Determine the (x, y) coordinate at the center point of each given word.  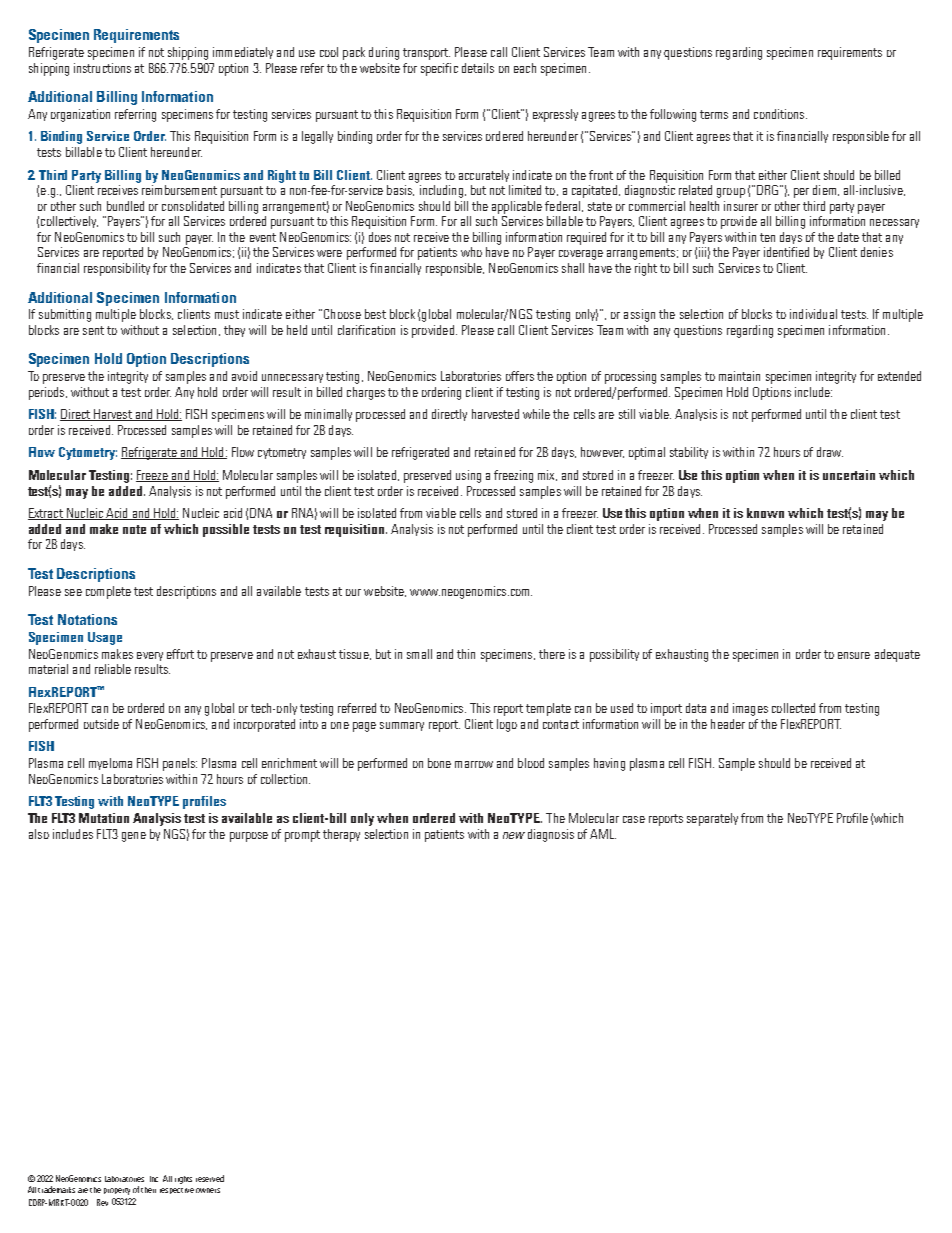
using (468, 476)
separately (712, 819)
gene (134, 837)
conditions (779, 114)
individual (813, 314)
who (471, 252)
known (765, 513)
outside (101, 724)
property (117, 1191)
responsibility (117, 269)
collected (793, 708)
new (514, 835)
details (478, 68)
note (134, 529)
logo (507, 725)
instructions (102, 68)
